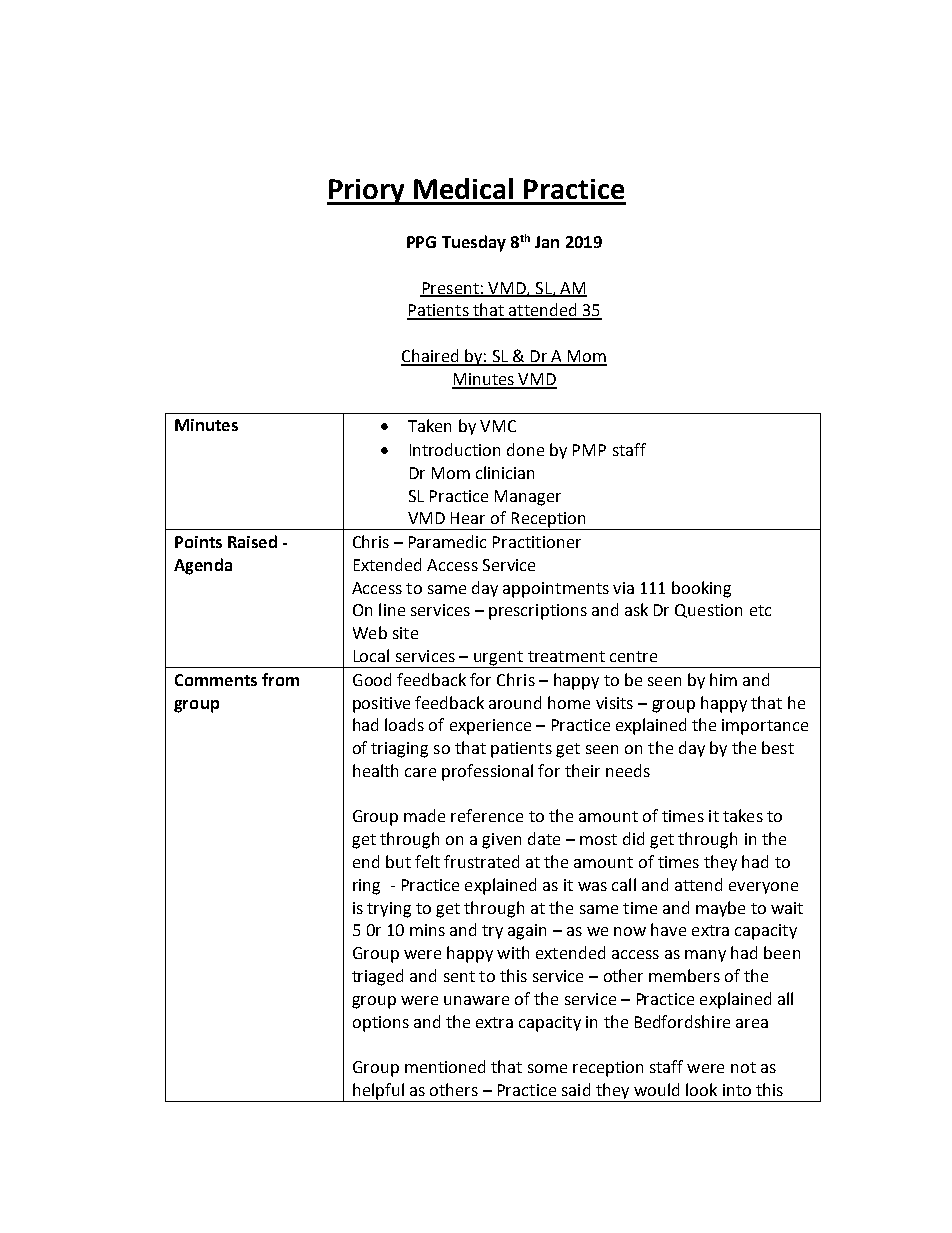 The image size is (952, 1233). I want to click on Tuesday, so click(474, 243).
